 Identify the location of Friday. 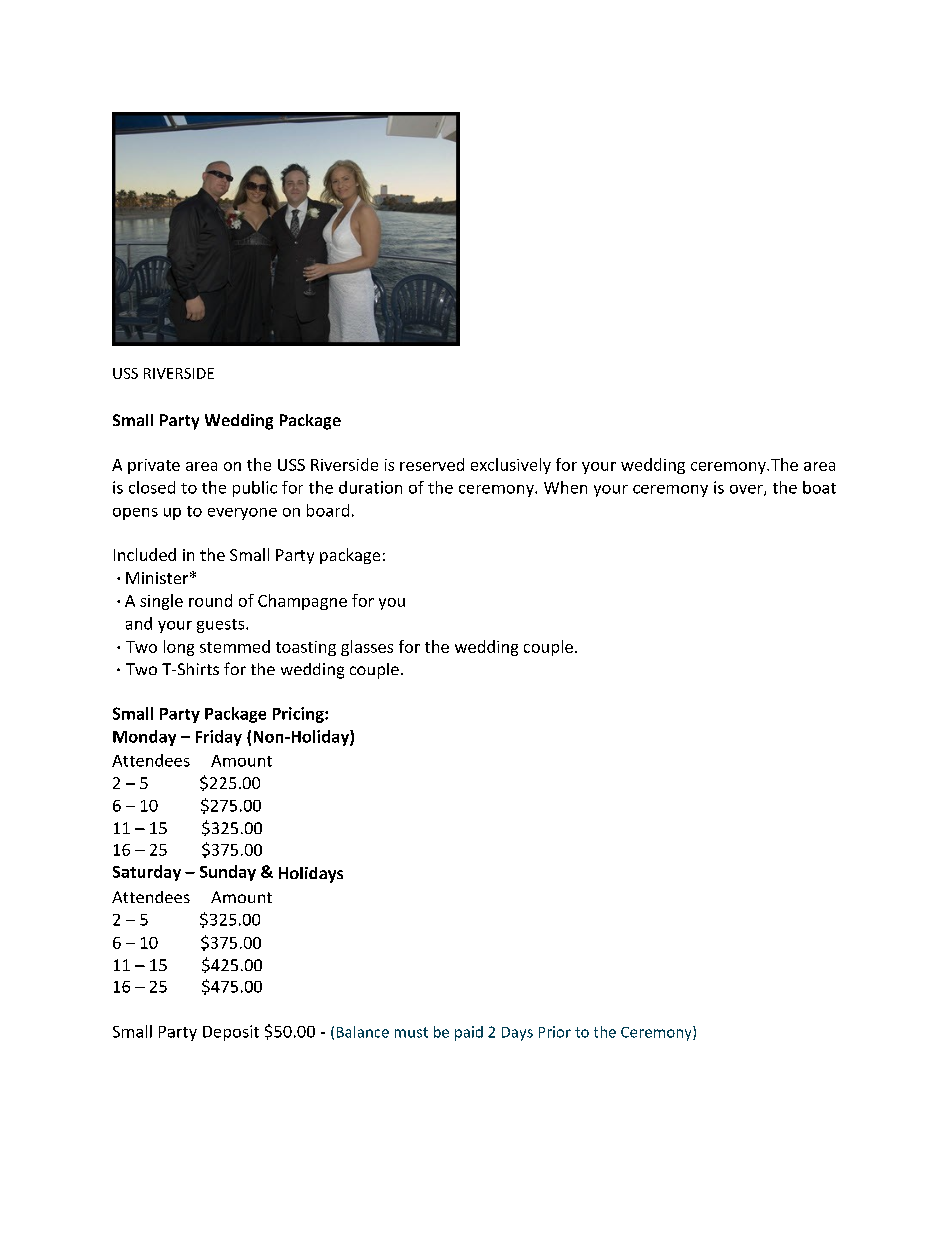
(219, 738).
